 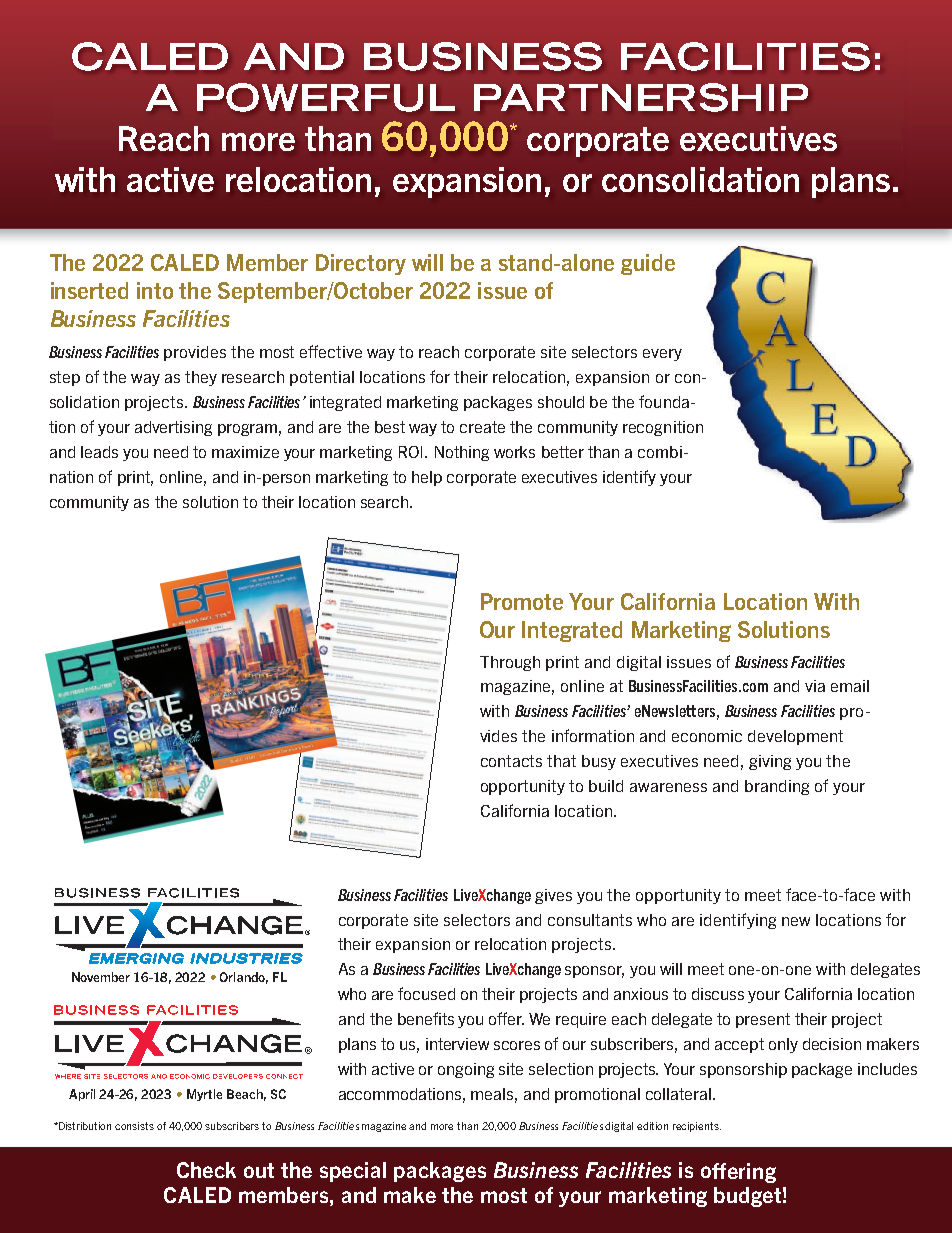 What do you see at coordinates (201, 378) in the screenshot?
I see `they` at bounding box center [201, 378].
